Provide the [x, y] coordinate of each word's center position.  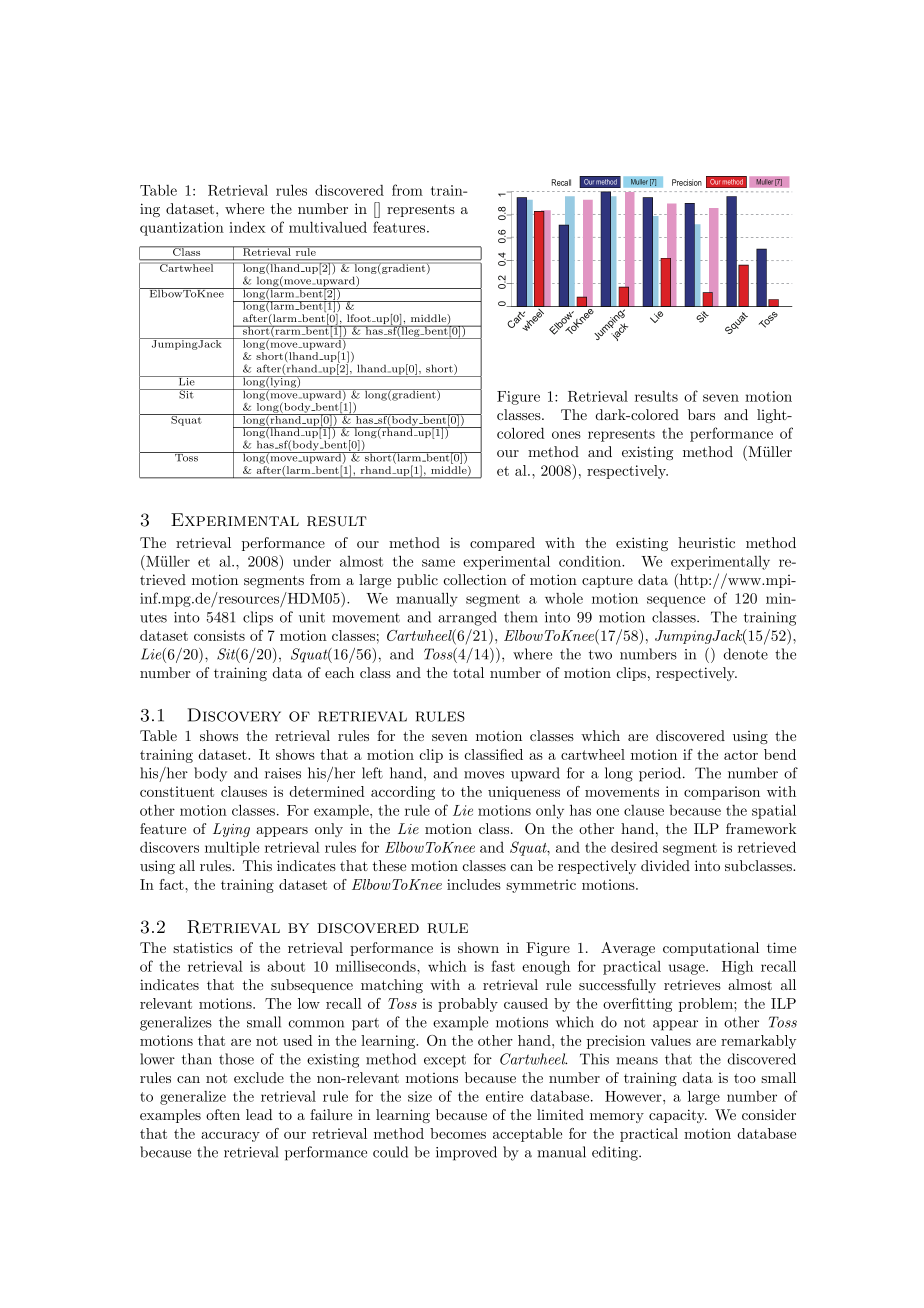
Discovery [234, 715]
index [247, 227]
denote [746, 654]
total [468, 672]
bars [701, 414]
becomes [458, 1133]
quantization [182, 229]
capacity [678, 1116]
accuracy [230, 1137]
